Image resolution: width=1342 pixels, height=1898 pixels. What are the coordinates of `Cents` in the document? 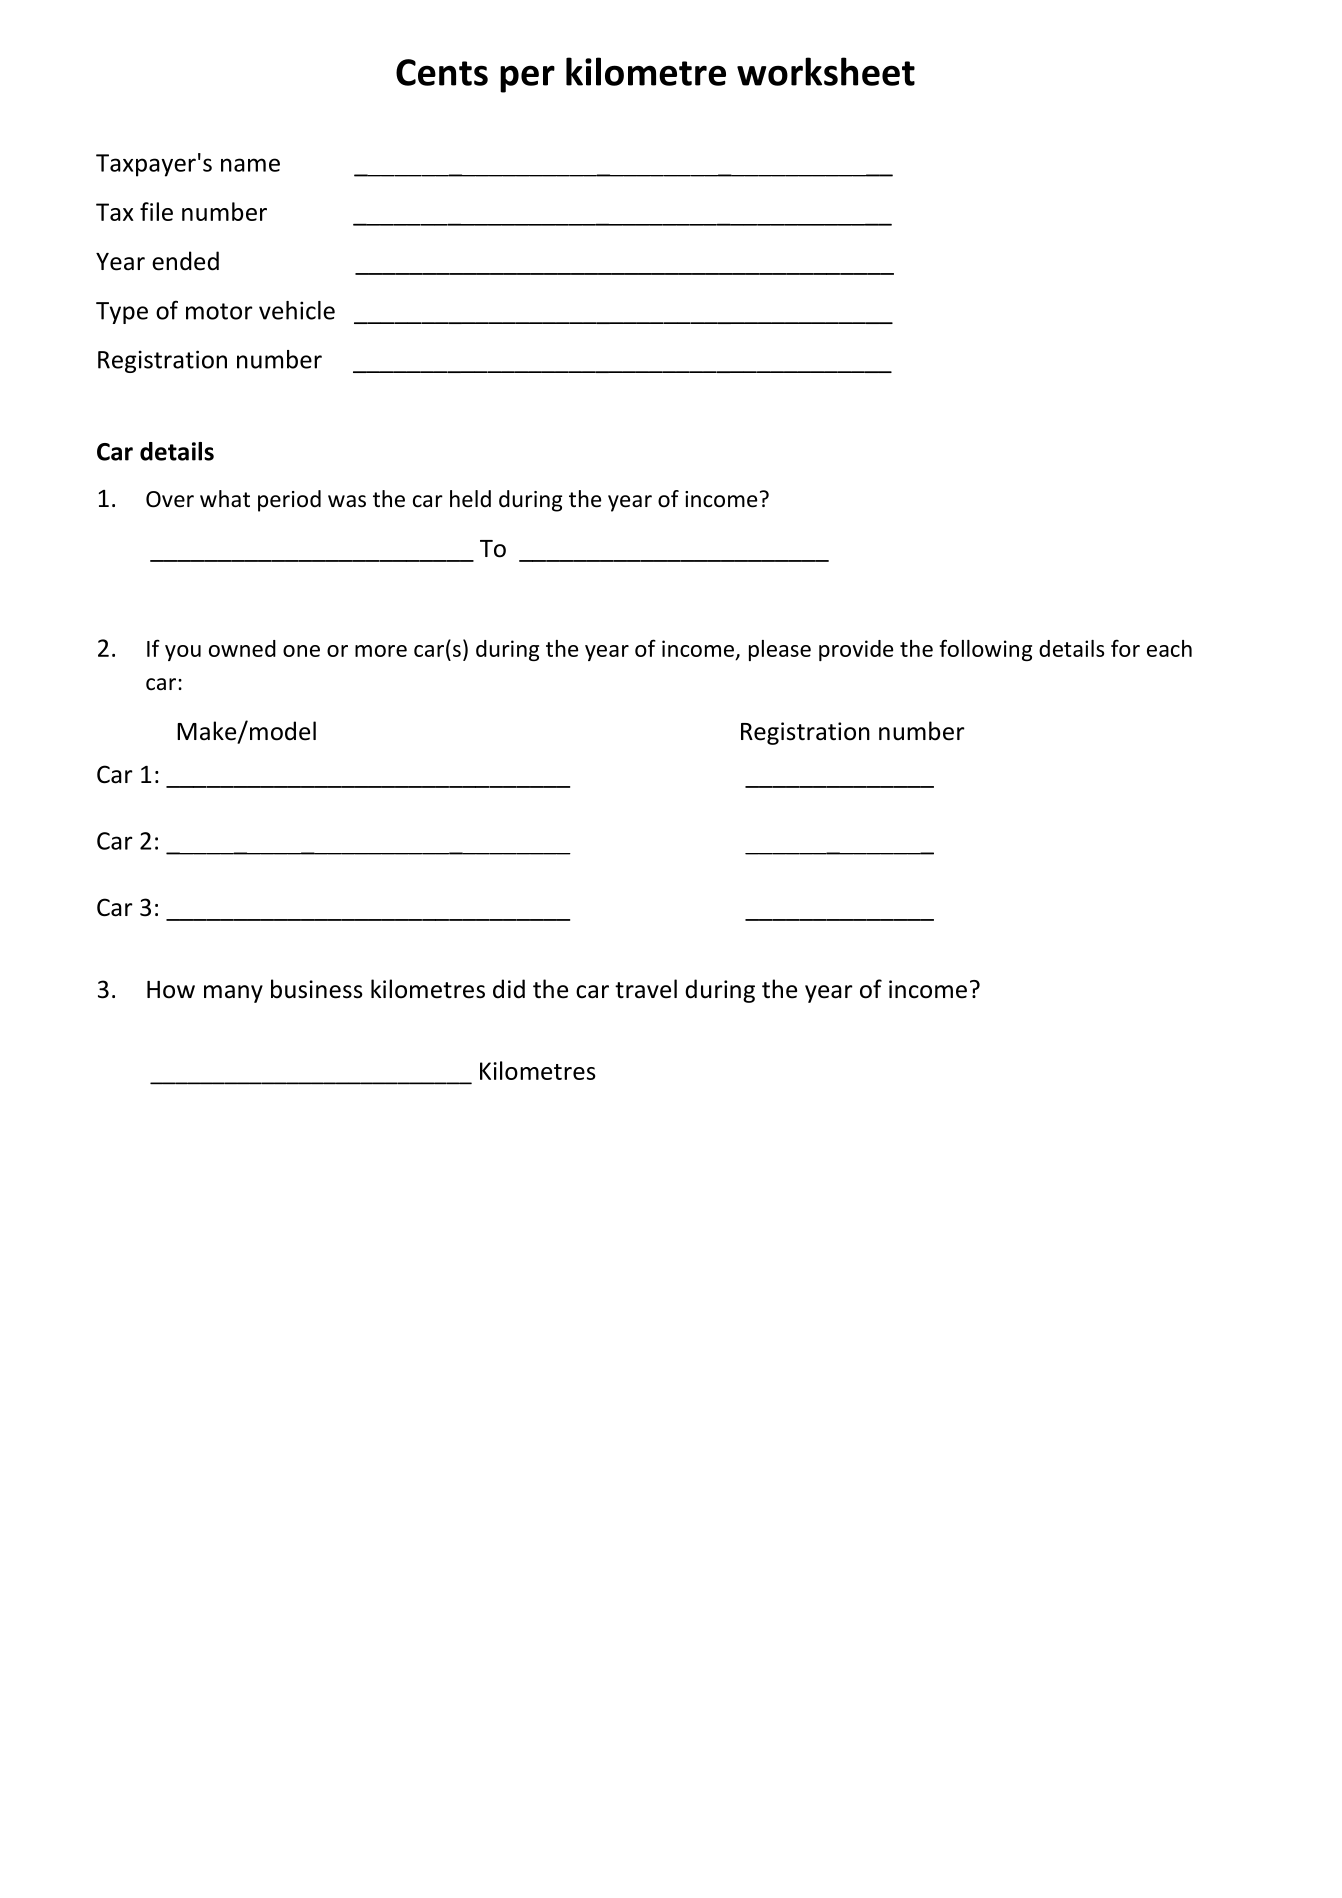 It's located at (442, 72).
